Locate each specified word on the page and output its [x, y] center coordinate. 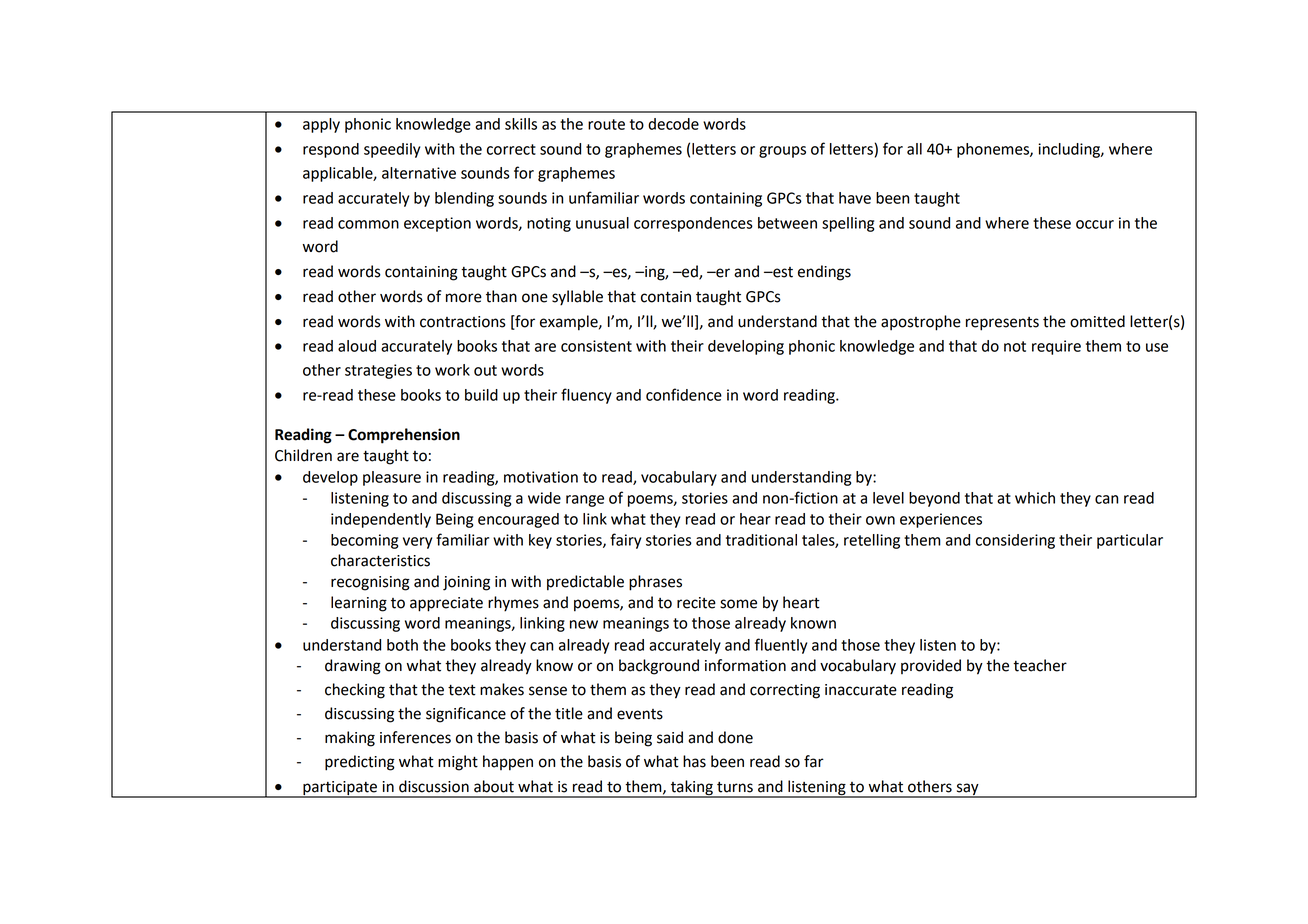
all [914, 149]
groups [782, 152]
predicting [360, 763]
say [967, 790]
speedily [392, 150]
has [694, 761]
